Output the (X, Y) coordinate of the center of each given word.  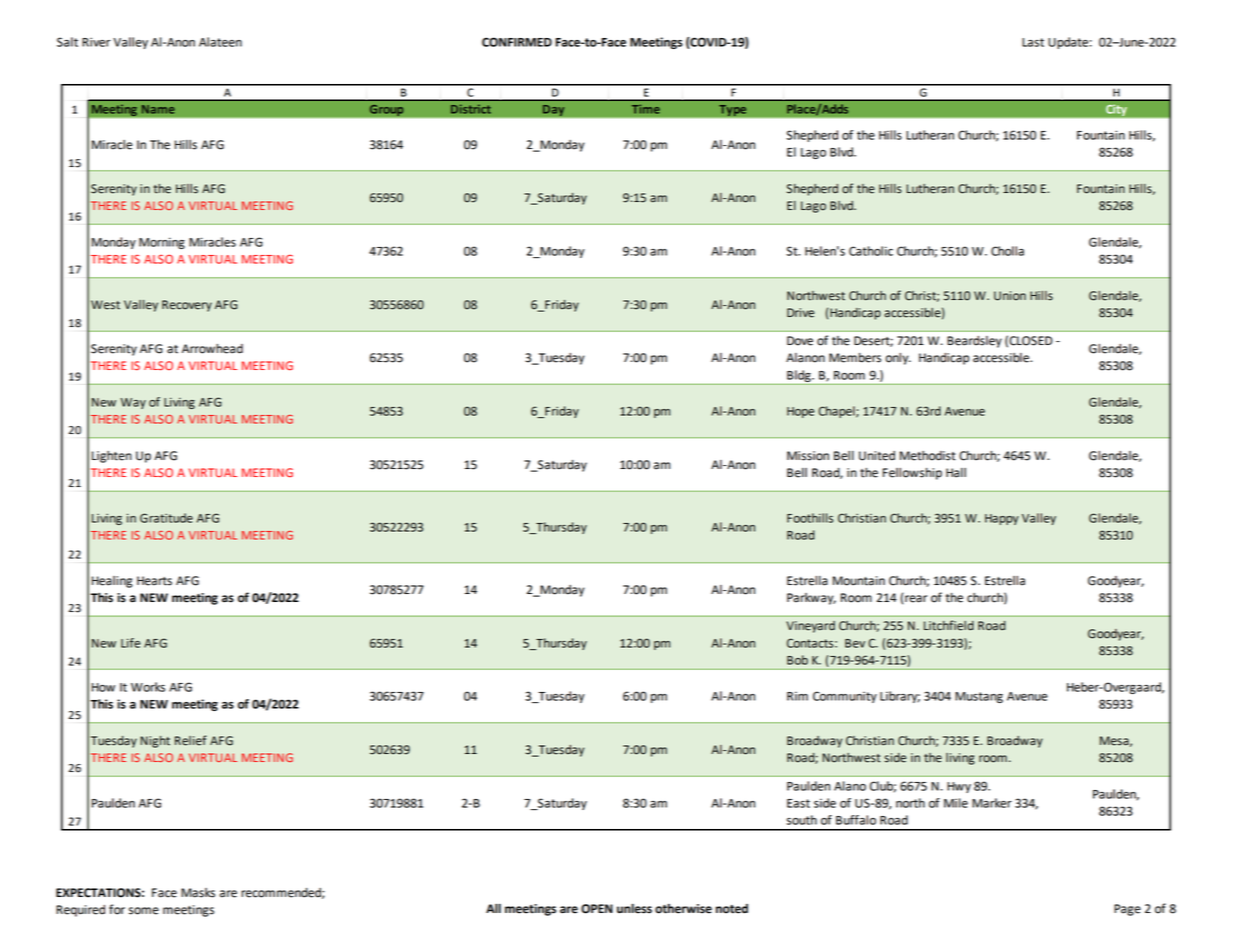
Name (158, 109)
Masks (198, 893)
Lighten (112, 457)
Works (148, 687)
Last (1033, 42)
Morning (162, 243)
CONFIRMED (517, 42)
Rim (797, 696)
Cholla (1007, 251)
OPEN (597, 909)
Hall (956, 473)
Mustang (979, 697)
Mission (808, 456)
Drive (800, 313)
